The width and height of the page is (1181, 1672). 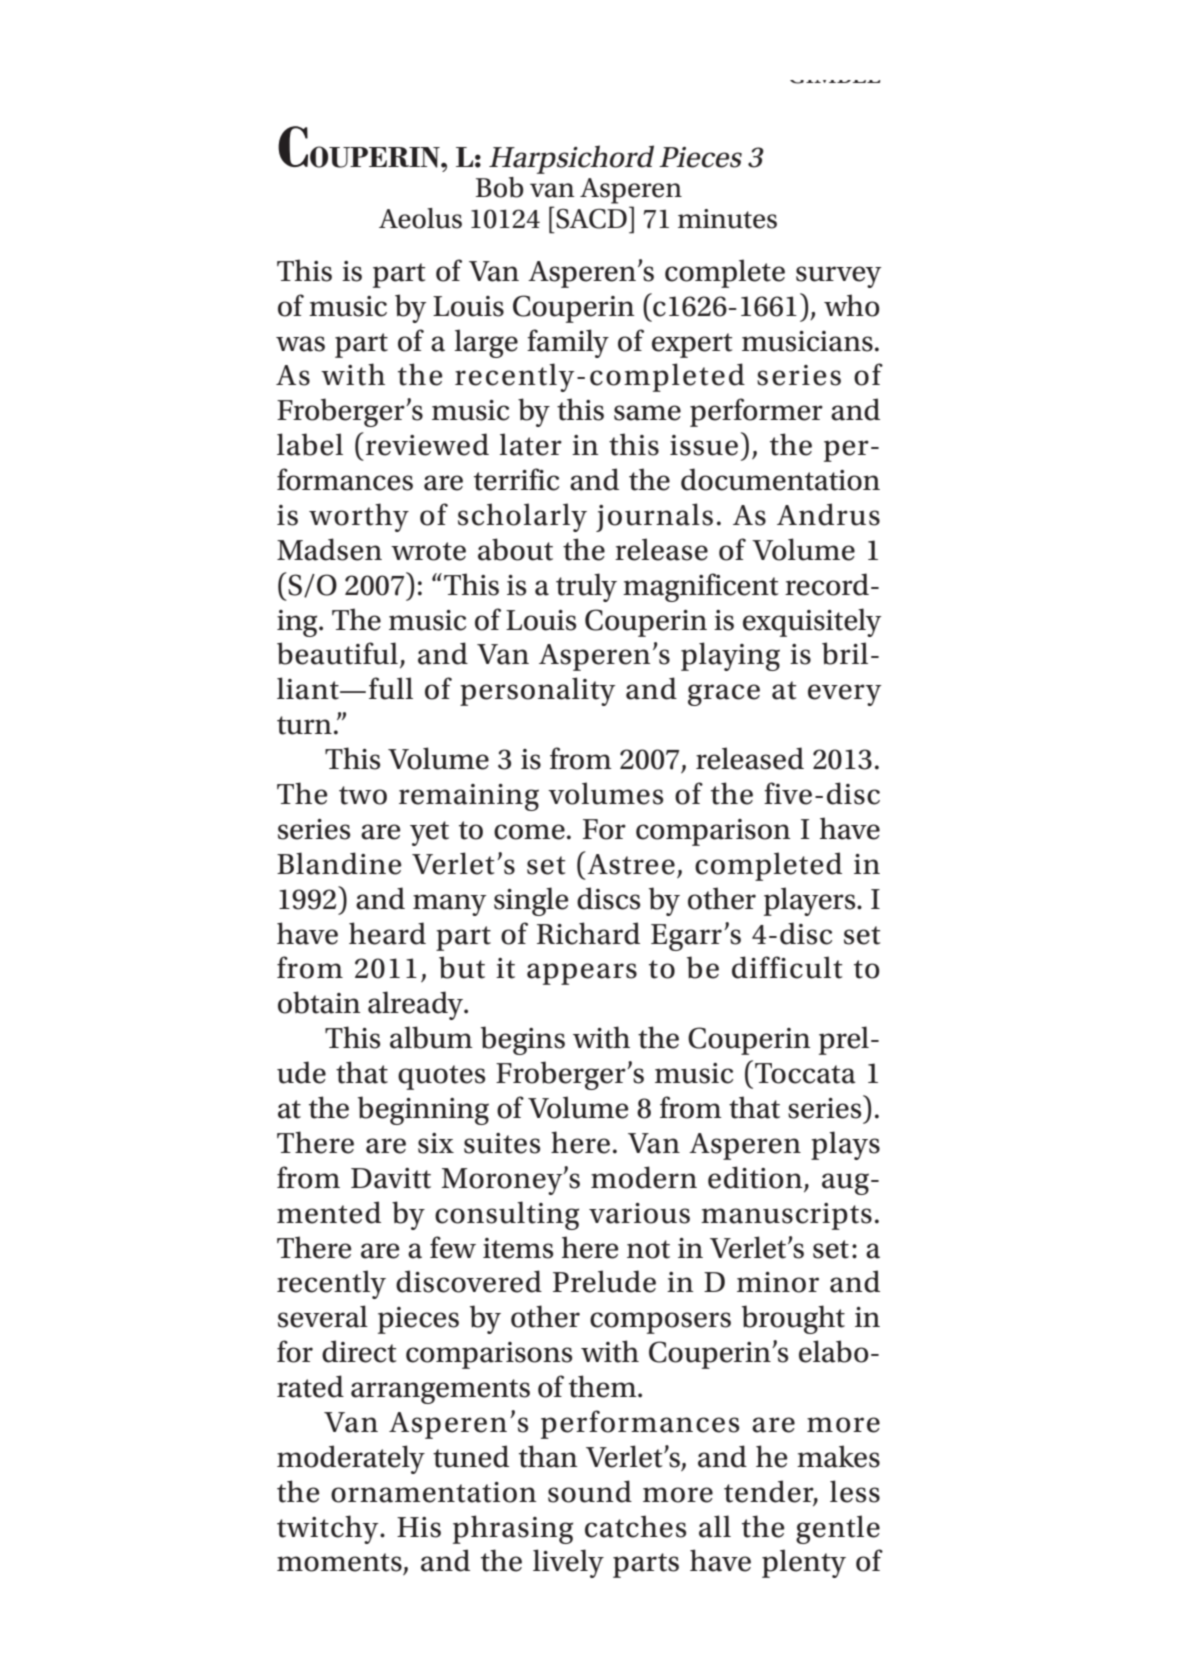 What do you see at coordinates (804, 1563) in the page?
I see `plenty` at bounding box center [804, 1563].
